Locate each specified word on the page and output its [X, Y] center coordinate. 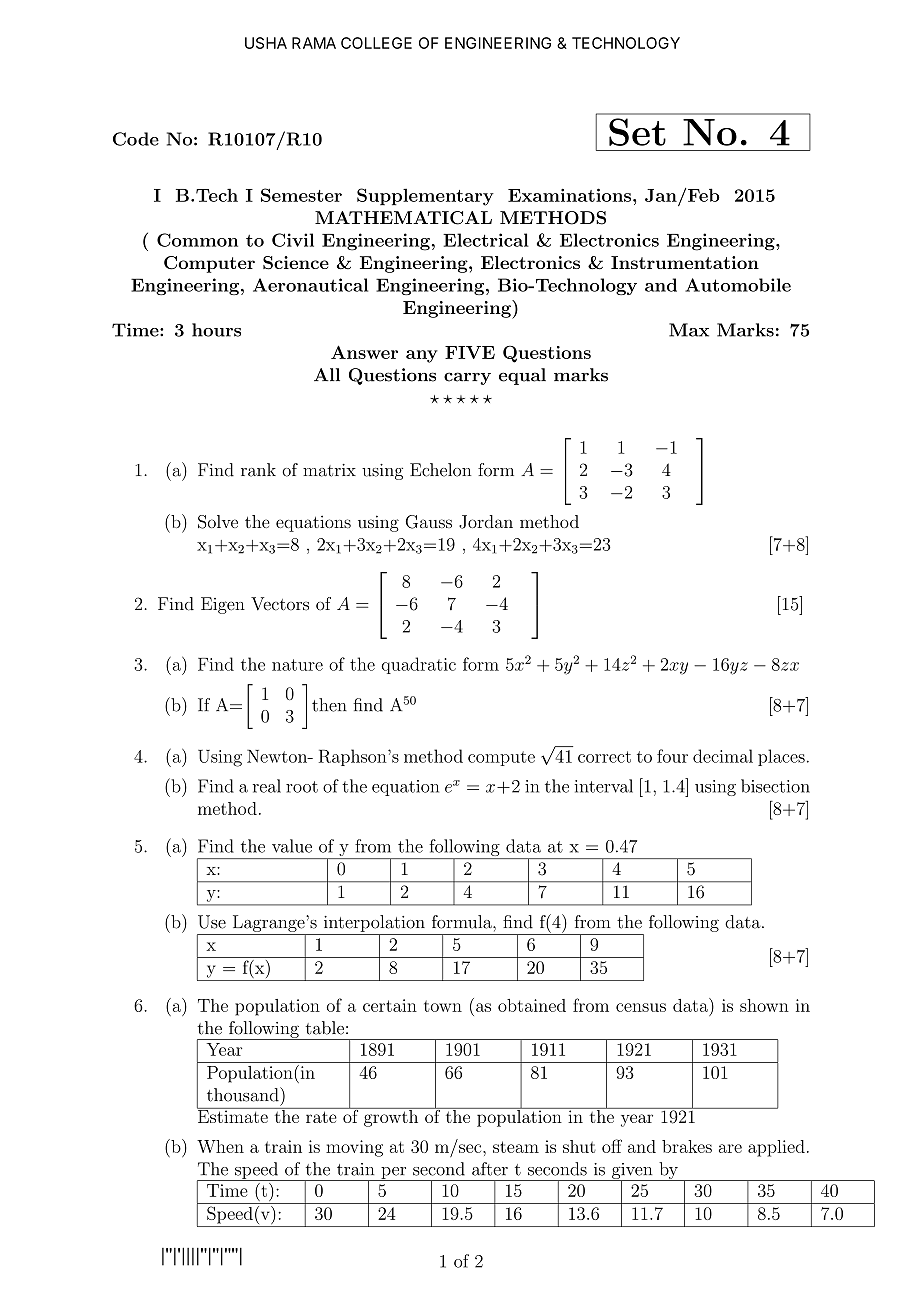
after [490, 1169]
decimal [723, 756]
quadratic [418, 665]
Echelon [440, 470]
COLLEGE [376, 43]
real [267, 786]
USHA [266, 43]
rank [258, 470]
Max [689, 330]
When [220, 1146]
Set [637, 132]
